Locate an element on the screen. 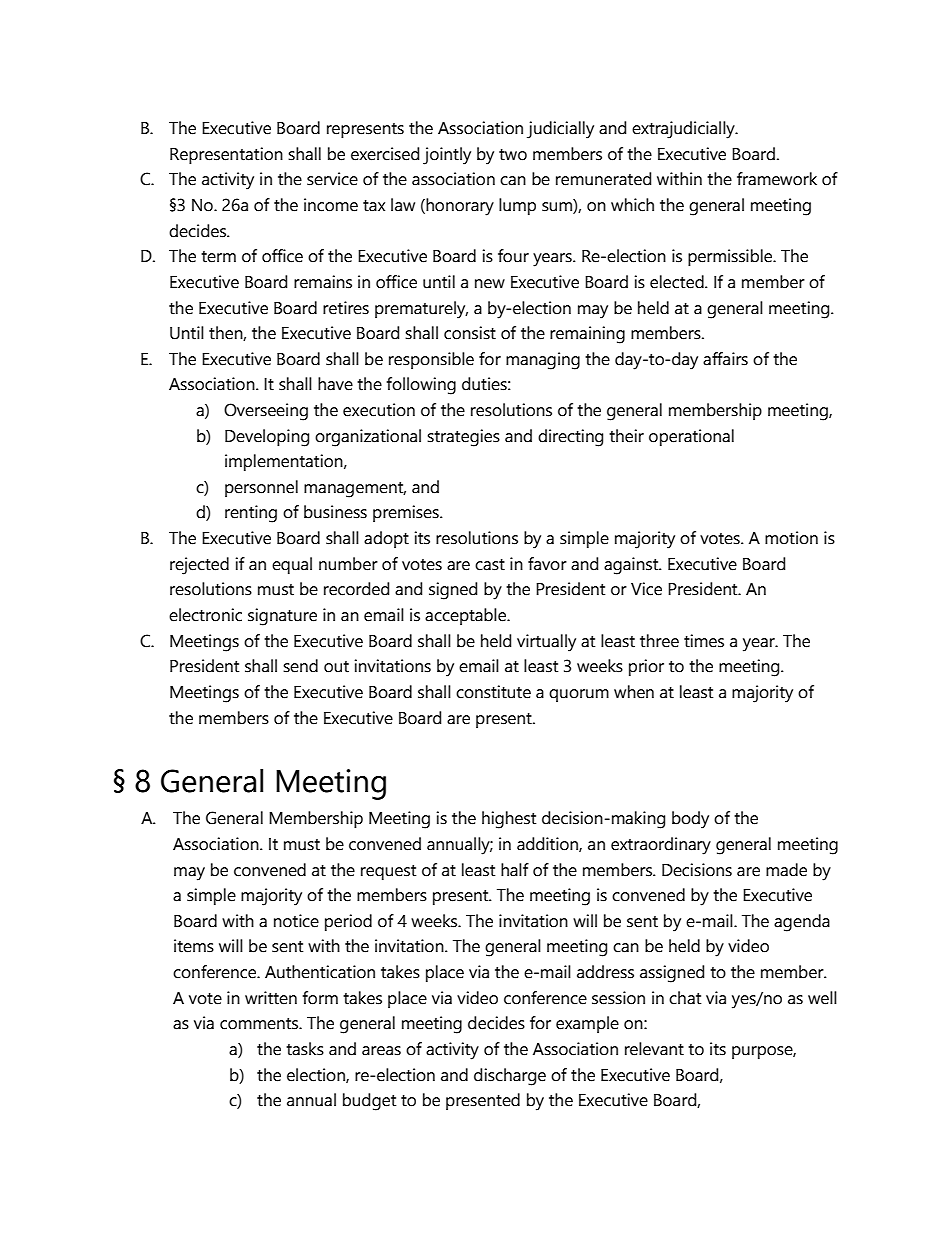  discharge is located at coordinates (510, 1077).
